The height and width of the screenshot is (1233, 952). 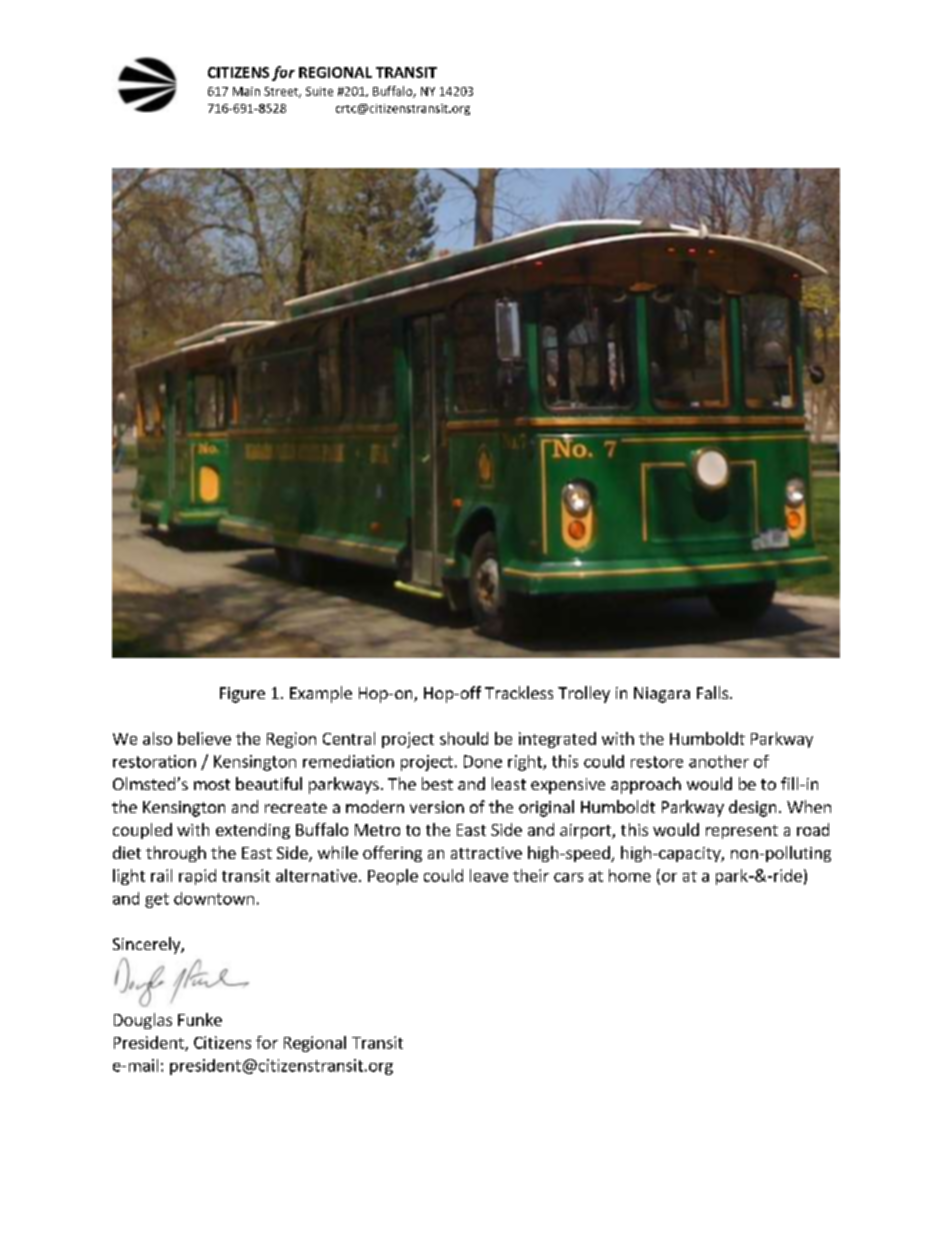 I want to click on Douglas, so click(x=143, y=1021).
